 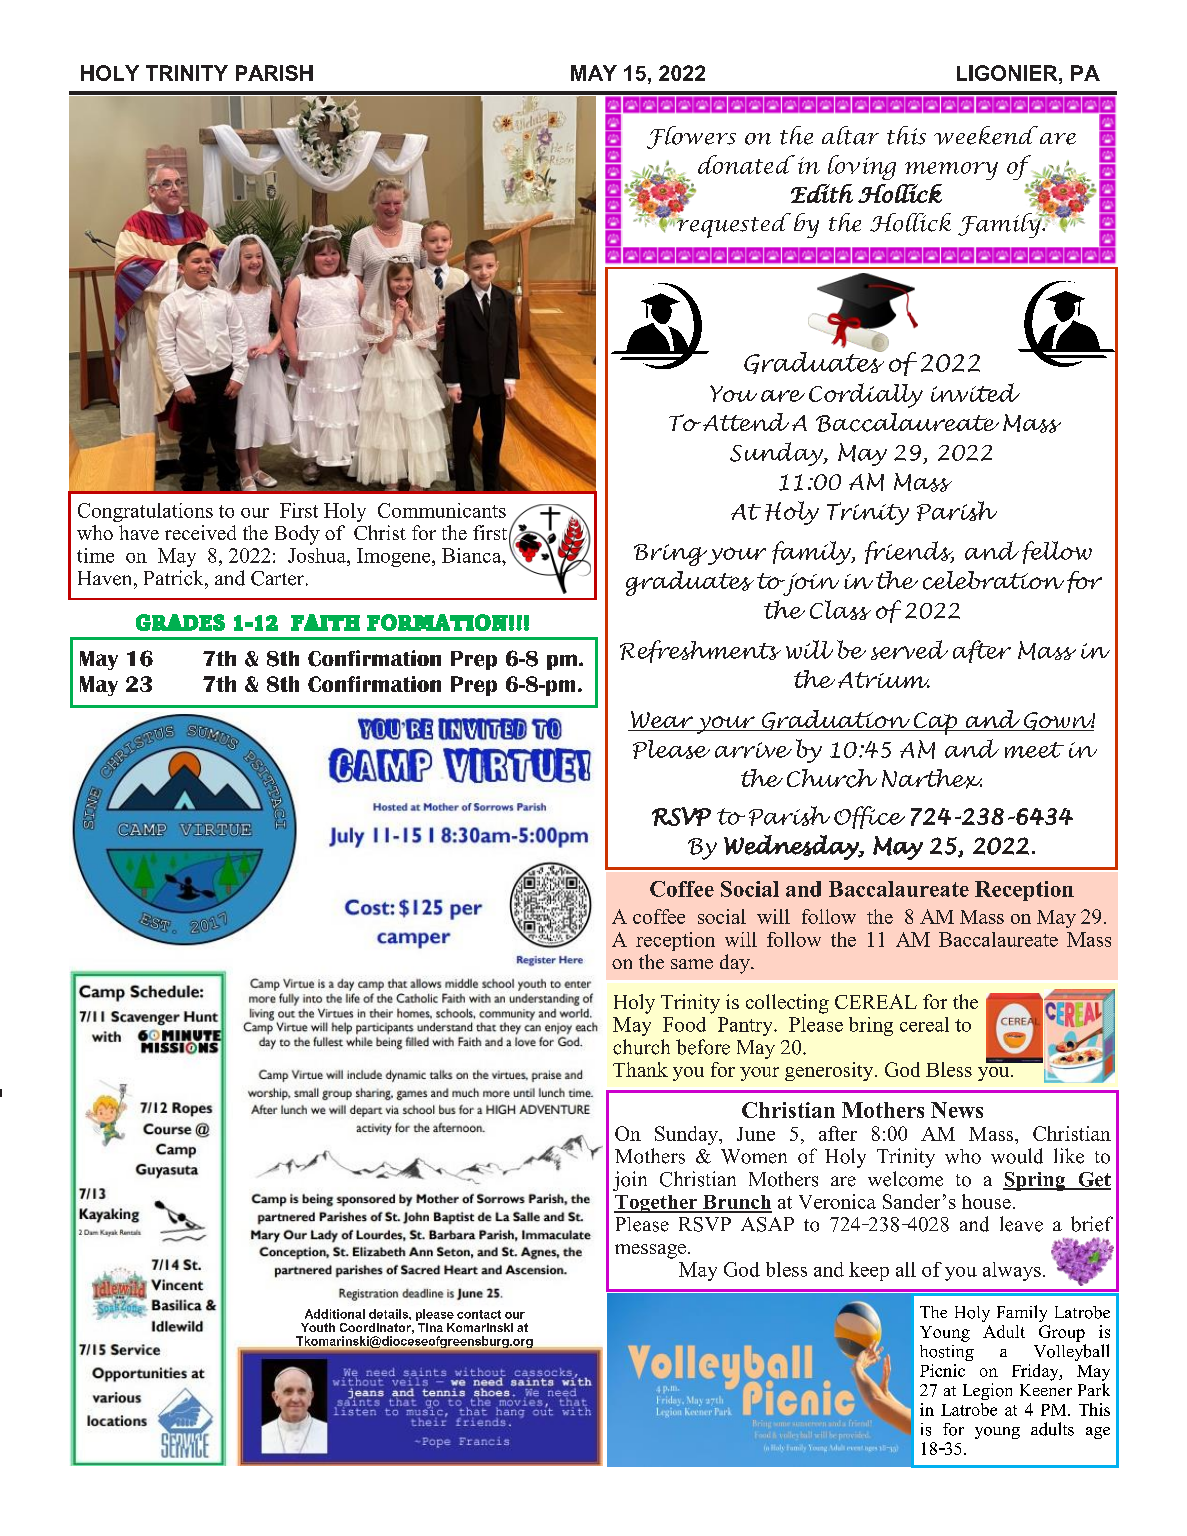 I want to click on Thank, so click(x=640, y=1069).
